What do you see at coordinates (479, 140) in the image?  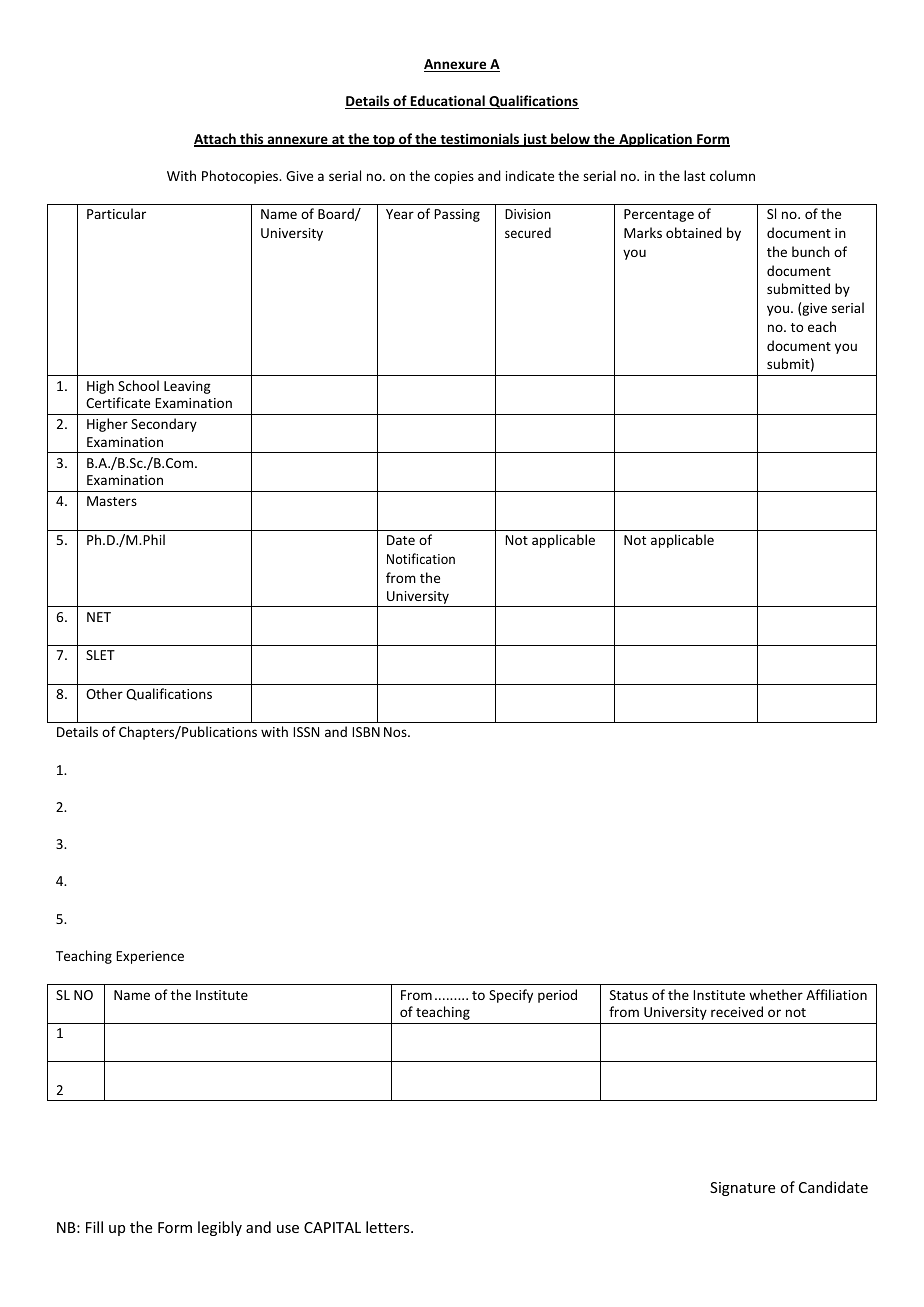 I see `testimonials` at bounding box center [479, 140].
